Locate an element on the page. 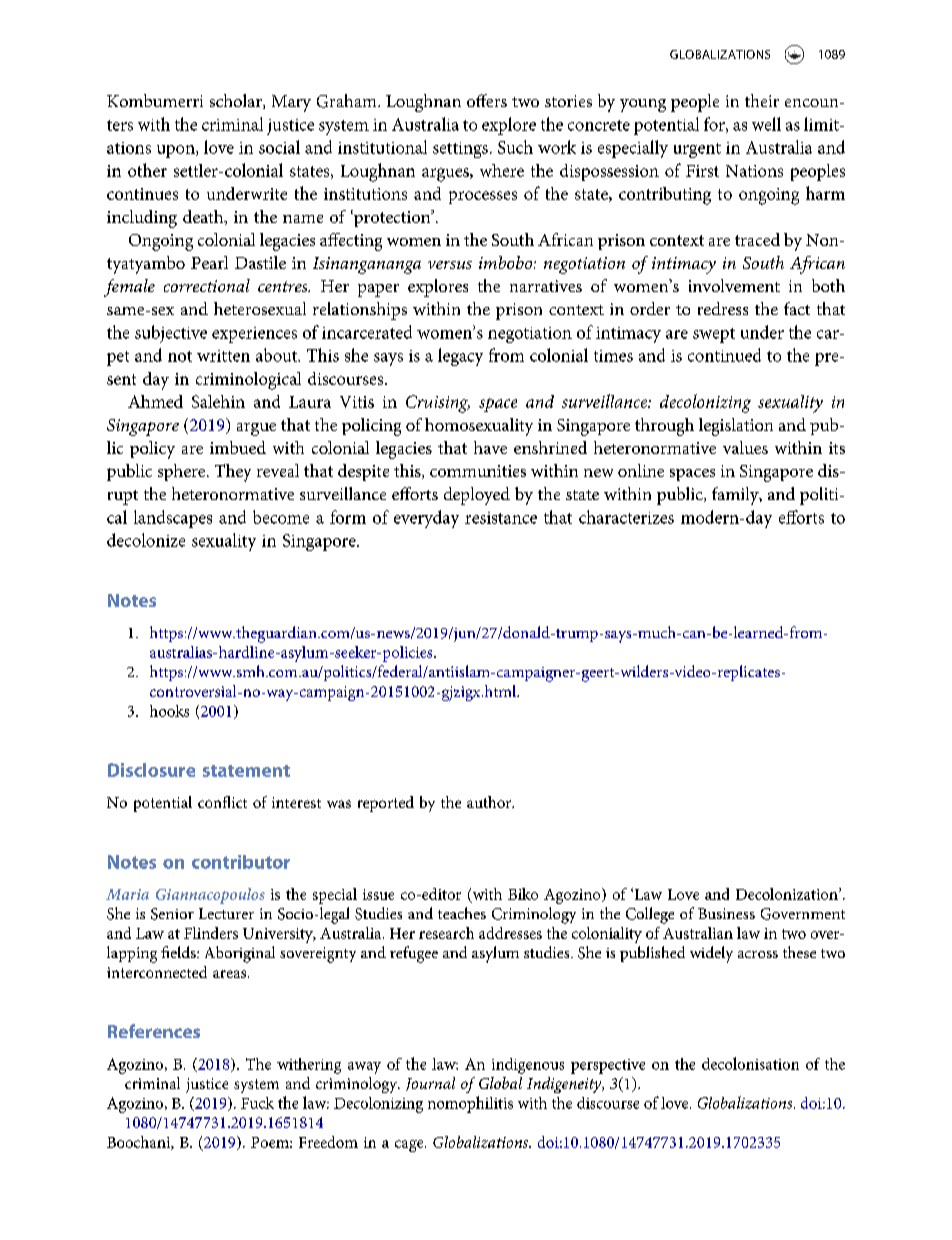 This image has width=952, height=1240. settings is located at coordinates (460, 150).
